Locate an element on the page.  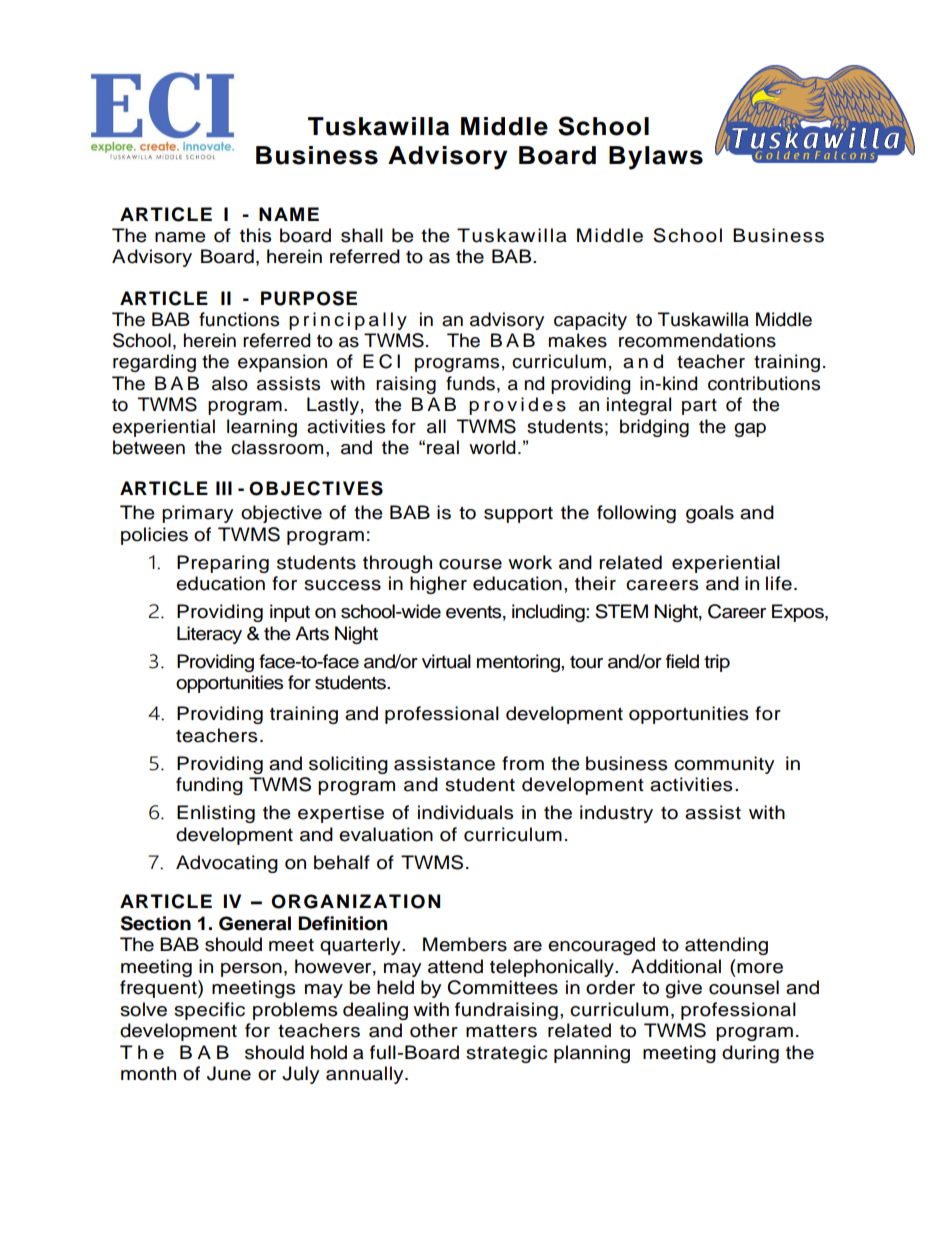
Literacy is located at coordinates (209, 635).
